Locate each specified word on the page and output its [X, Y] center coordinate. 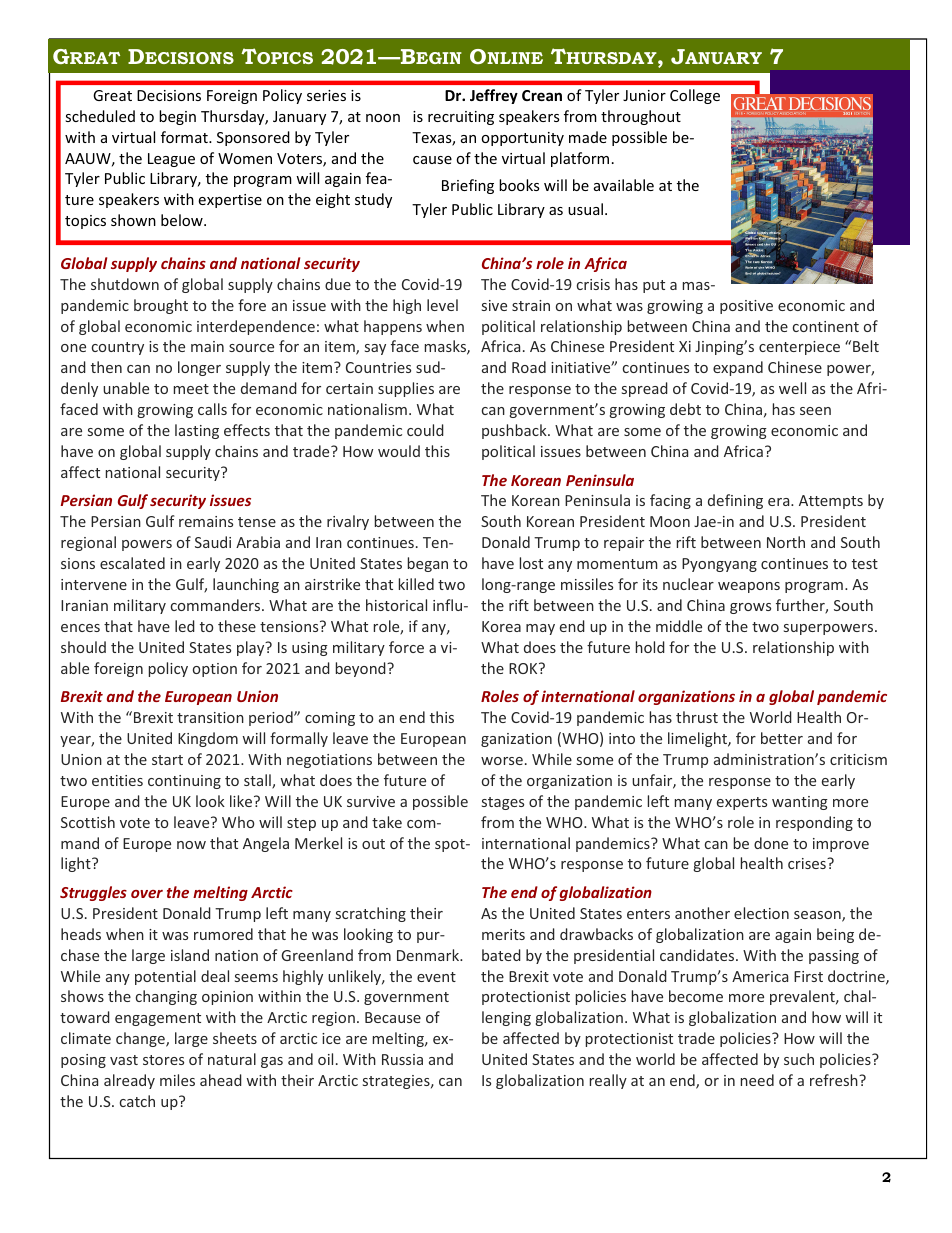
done [771, 843]
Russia [402, 1059]
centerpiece [799, 348]
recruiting [461, 118]
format [185, 137]
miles [177, 1080]
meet [191, 389]
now [191, 845]
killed [416, 584]
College [695, 96]
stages [503, 803]
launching [246, 585]
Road [529, 367]
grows [750, 608]
